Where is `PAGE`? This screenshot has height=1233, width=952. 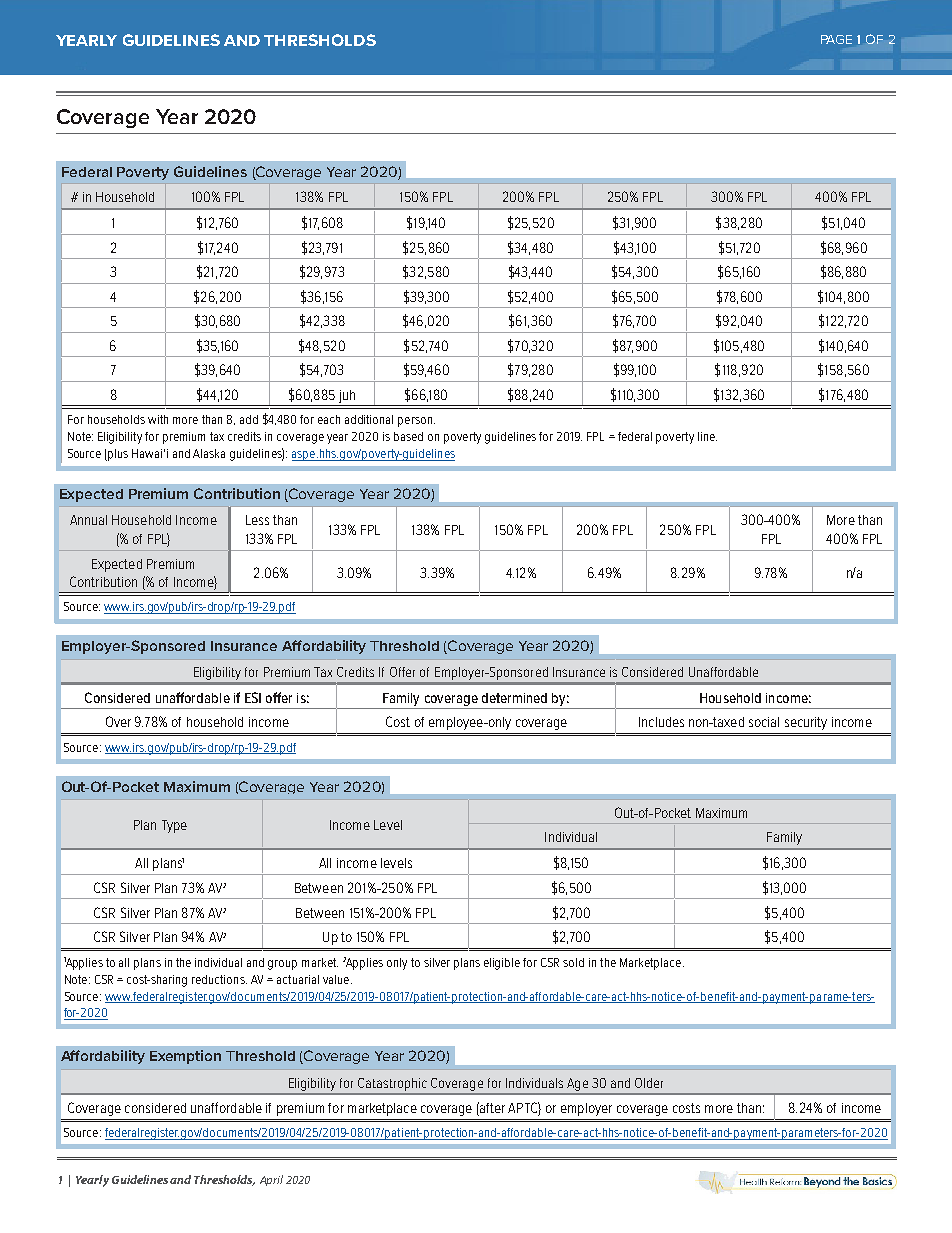
PAGE is located at coordinates (836, 39).
